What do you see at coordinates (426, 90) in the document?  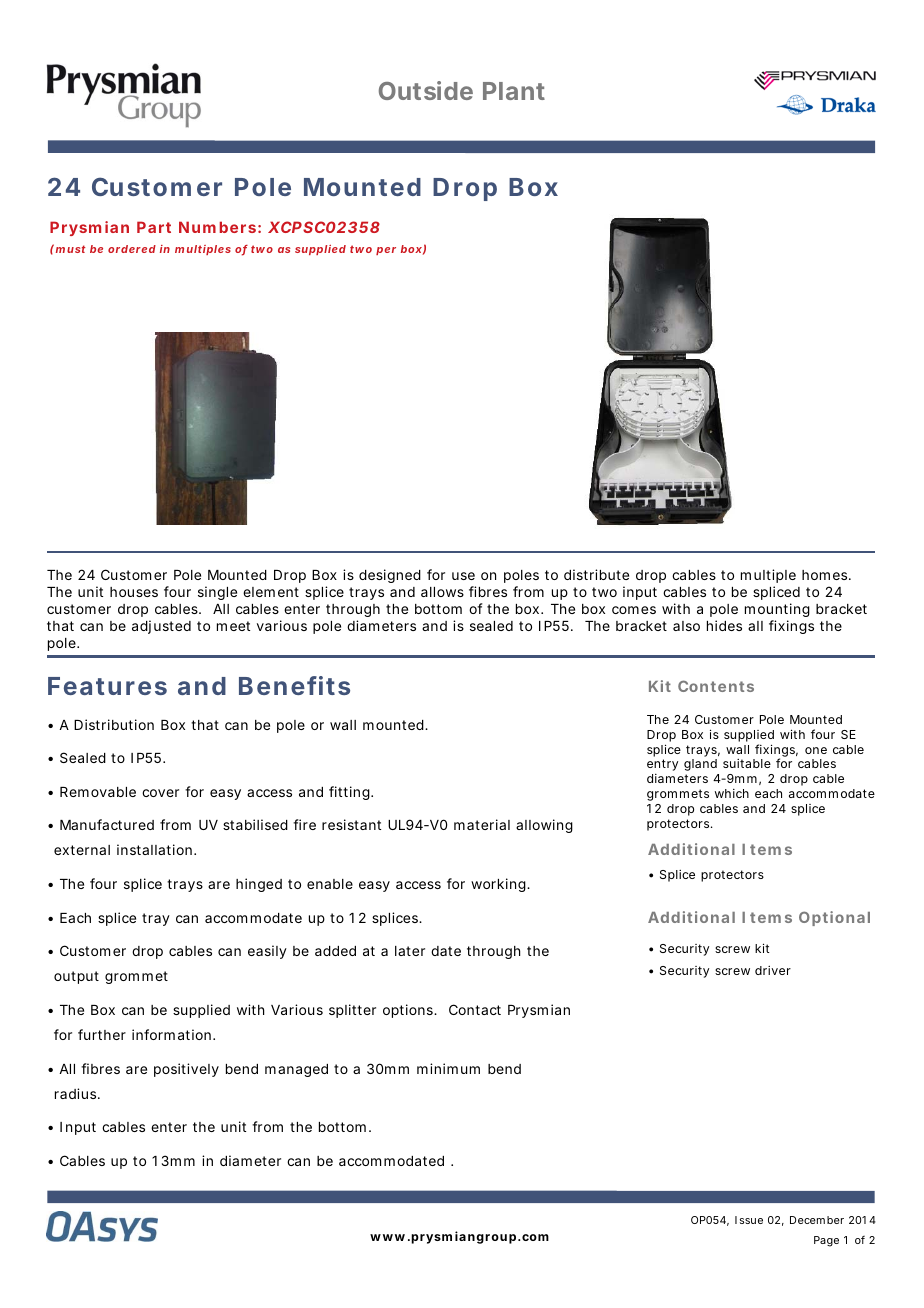 I see `Outside` at bounding box center [426, 90].
